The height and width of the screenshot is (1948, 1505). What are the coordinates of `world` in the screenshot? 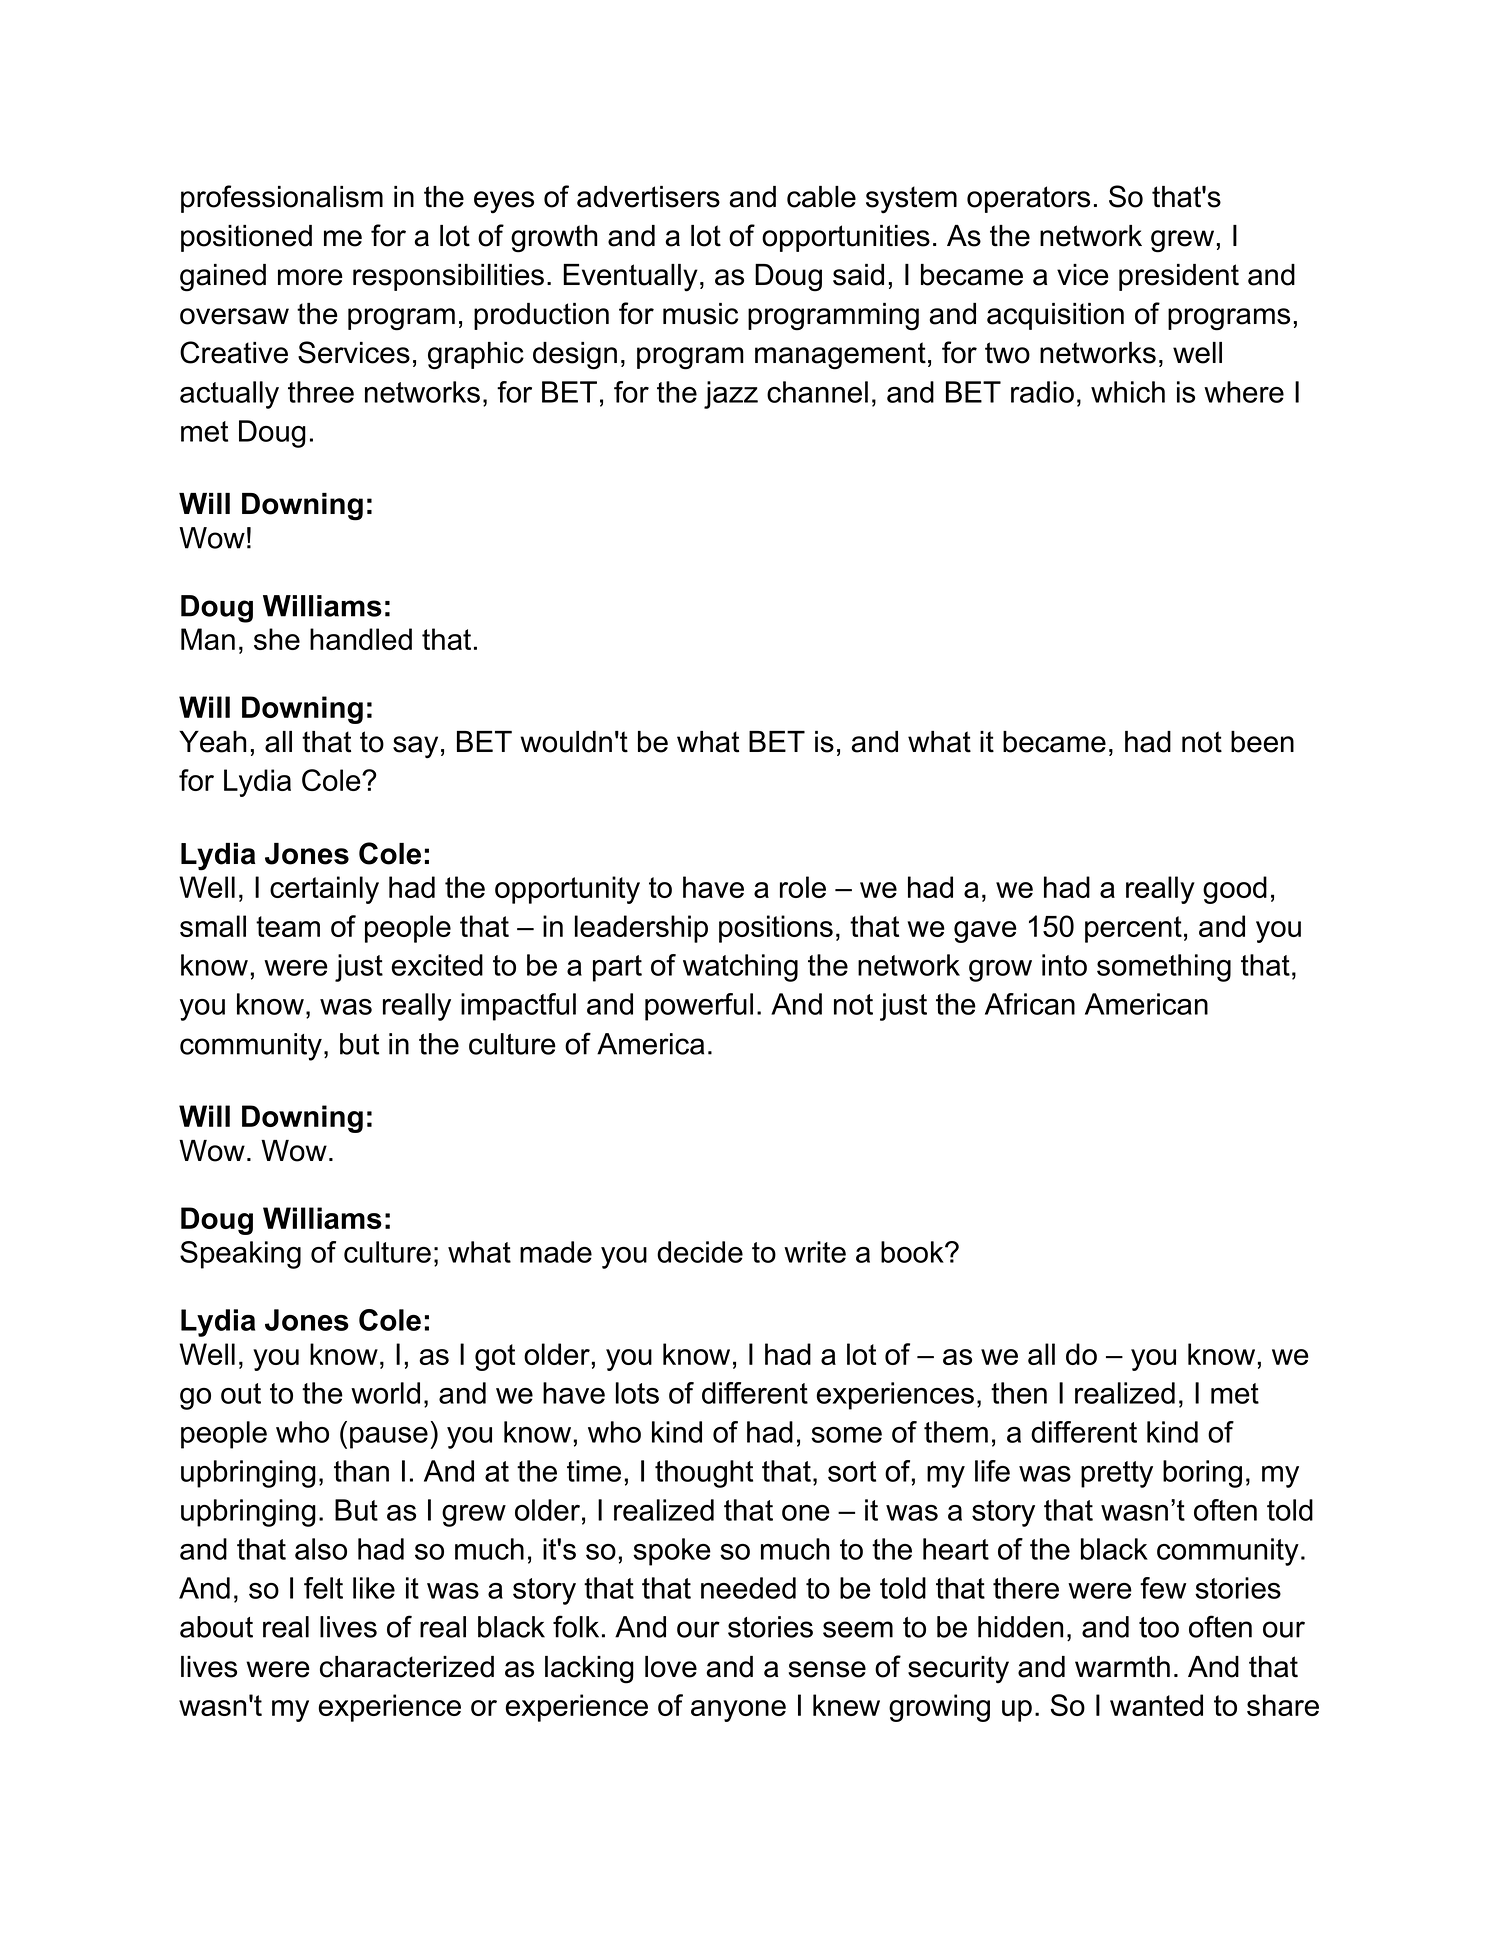 It's located at (385, 1393).
